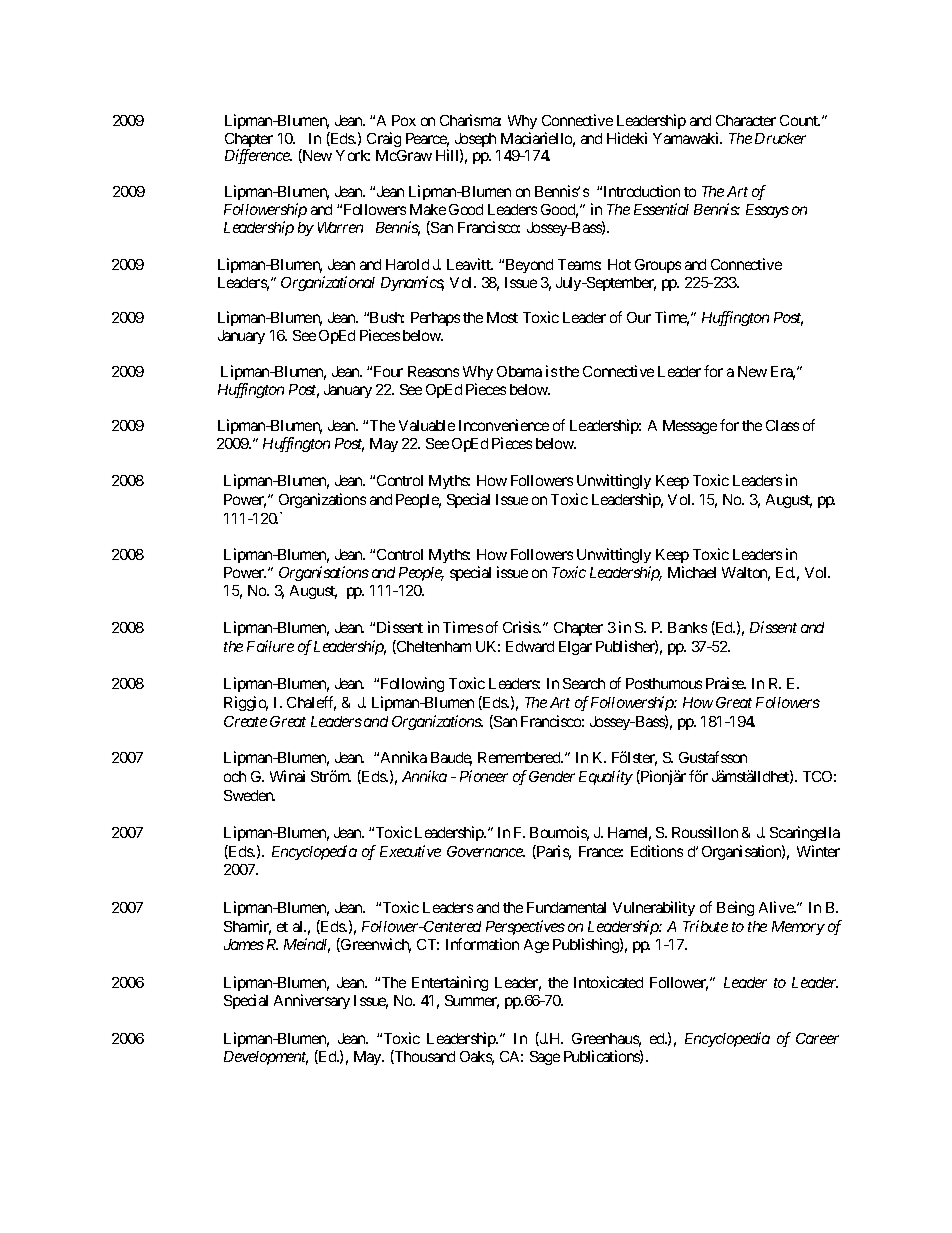 This screenshot has height=1233, width=952. What do you see at coordinates (270, 646) in the screenshot?
I see `Failure` at bounding box center [270, 646].
